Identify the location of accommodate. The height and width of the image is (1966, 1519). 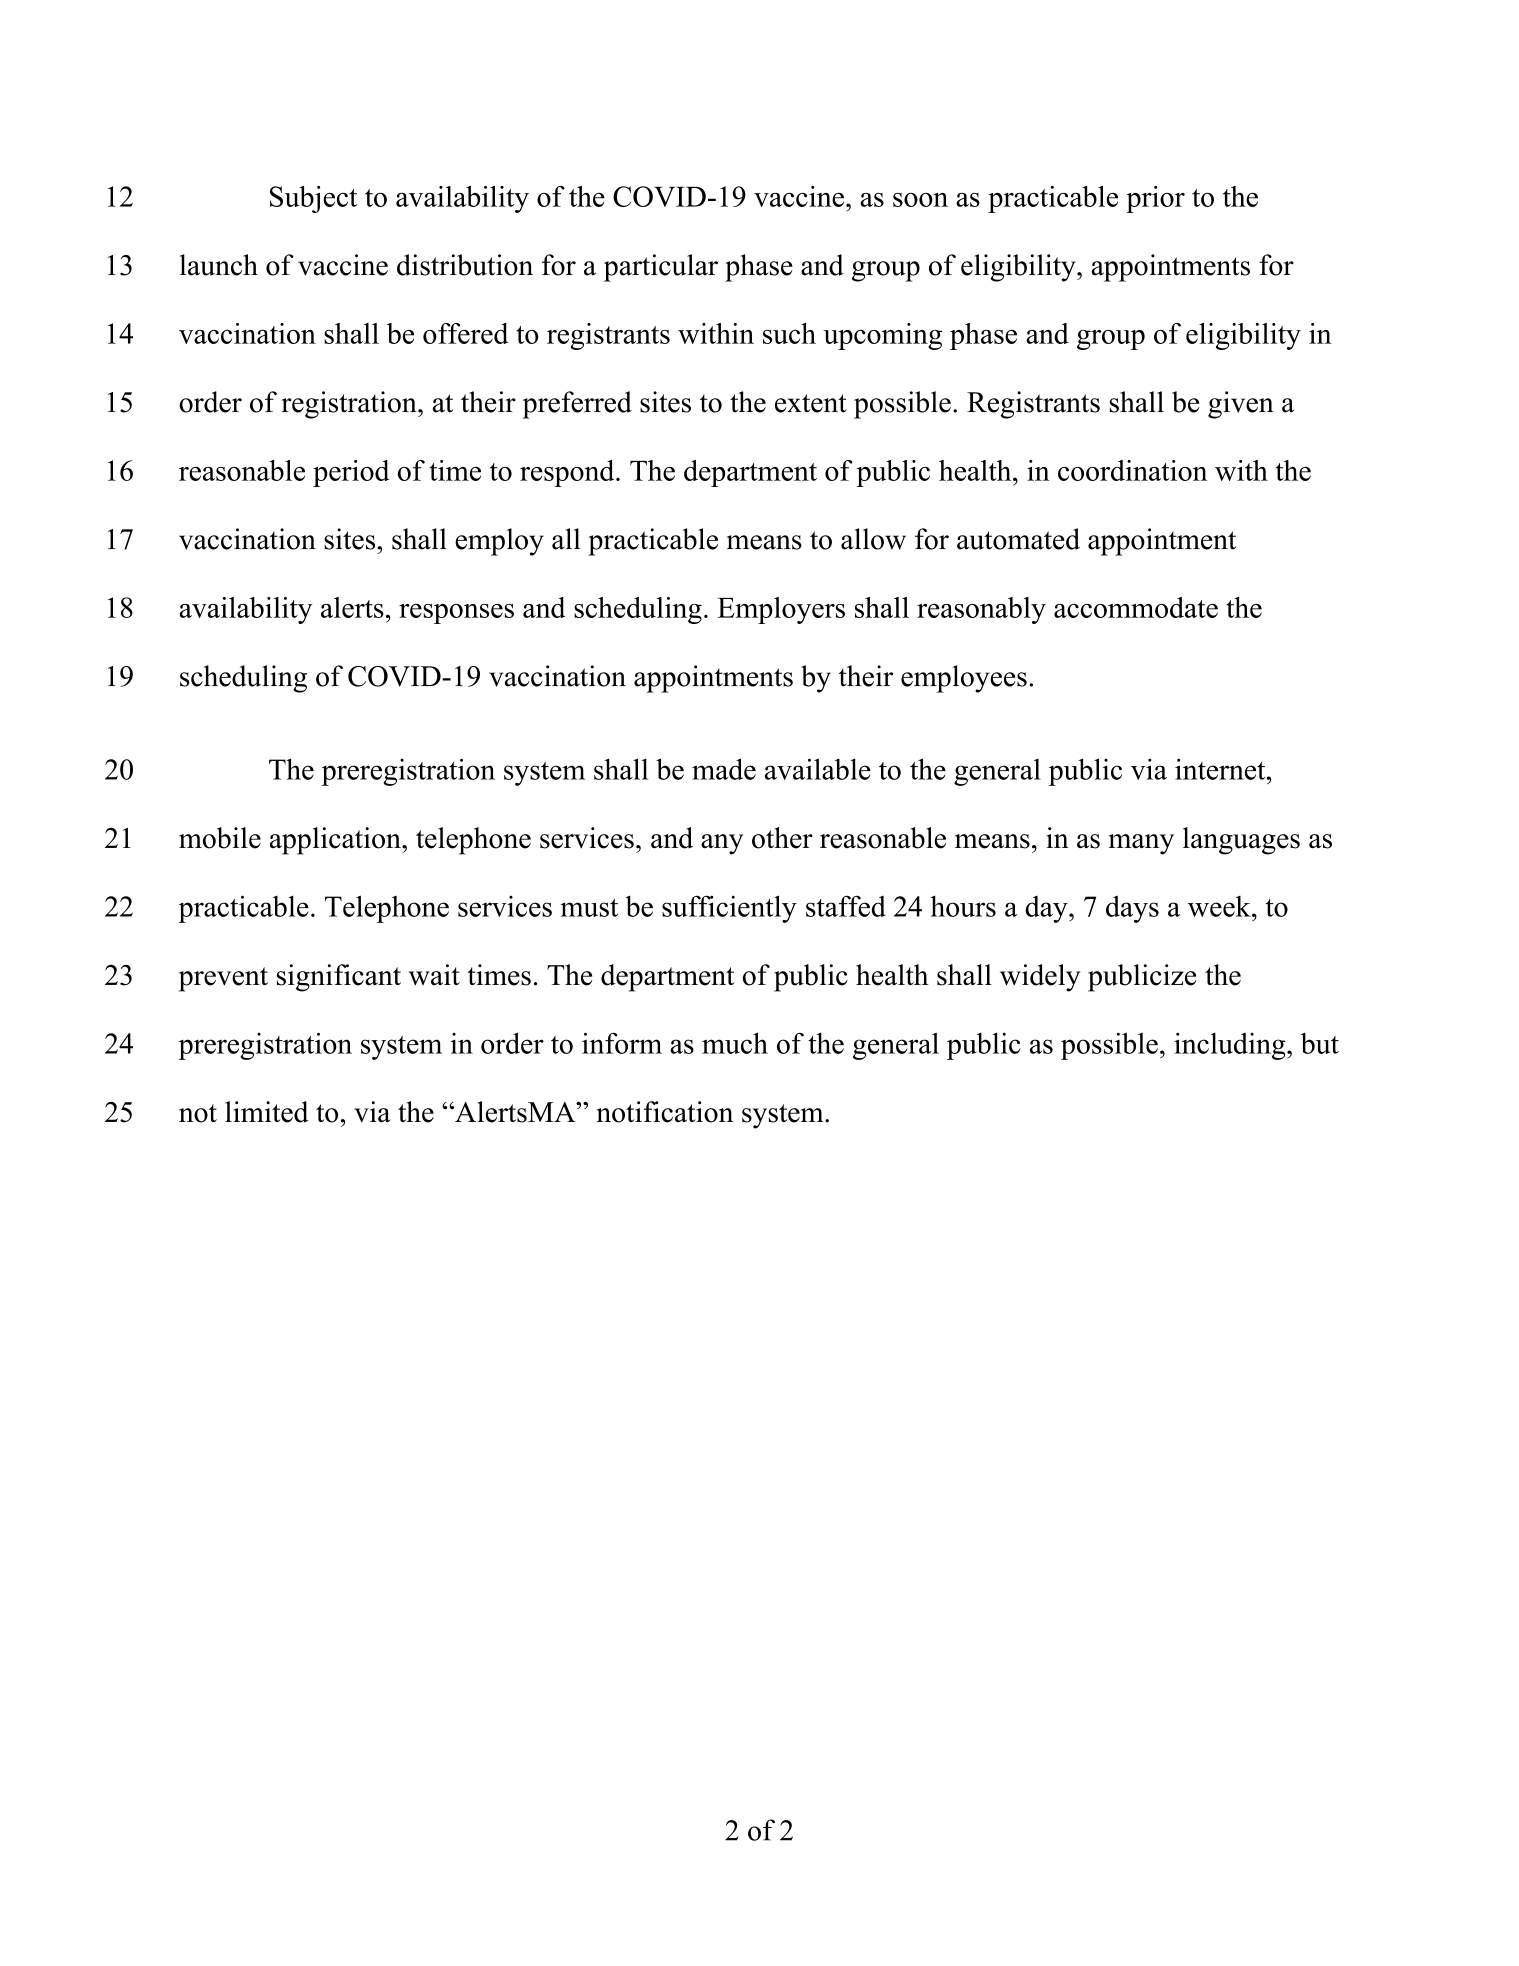
(1136, 607).
